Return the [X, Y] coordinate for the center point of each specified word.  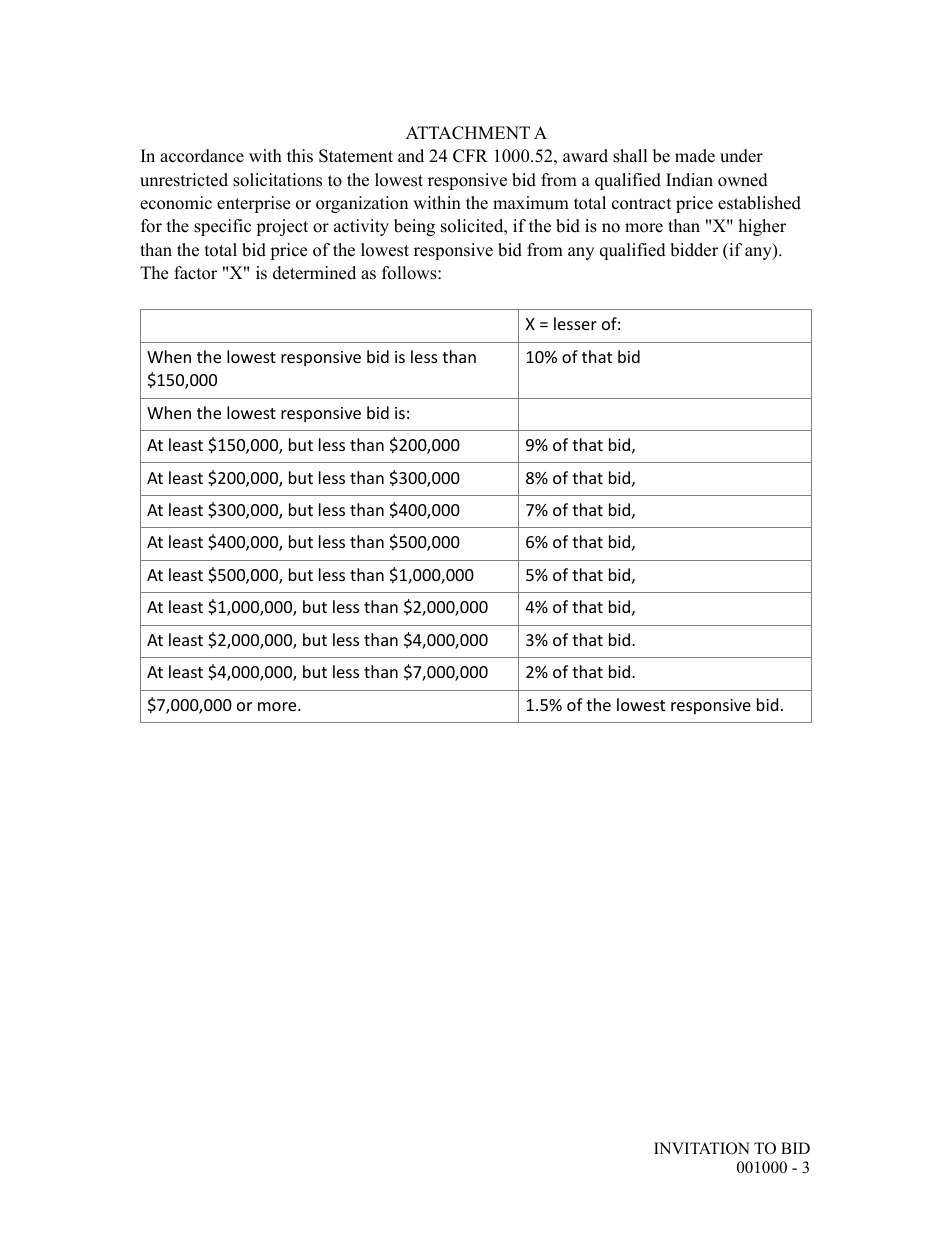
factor [195, 273]
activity [361, 227]
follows [410, 273]
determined [314, 273]
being [414, 227]
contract [642, 204]
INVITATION [702, 1148]
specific [222, 227]
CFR [470, 156]
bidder [694, 250]
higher [762, 227]
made [695, 156]
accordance [202, 156]
